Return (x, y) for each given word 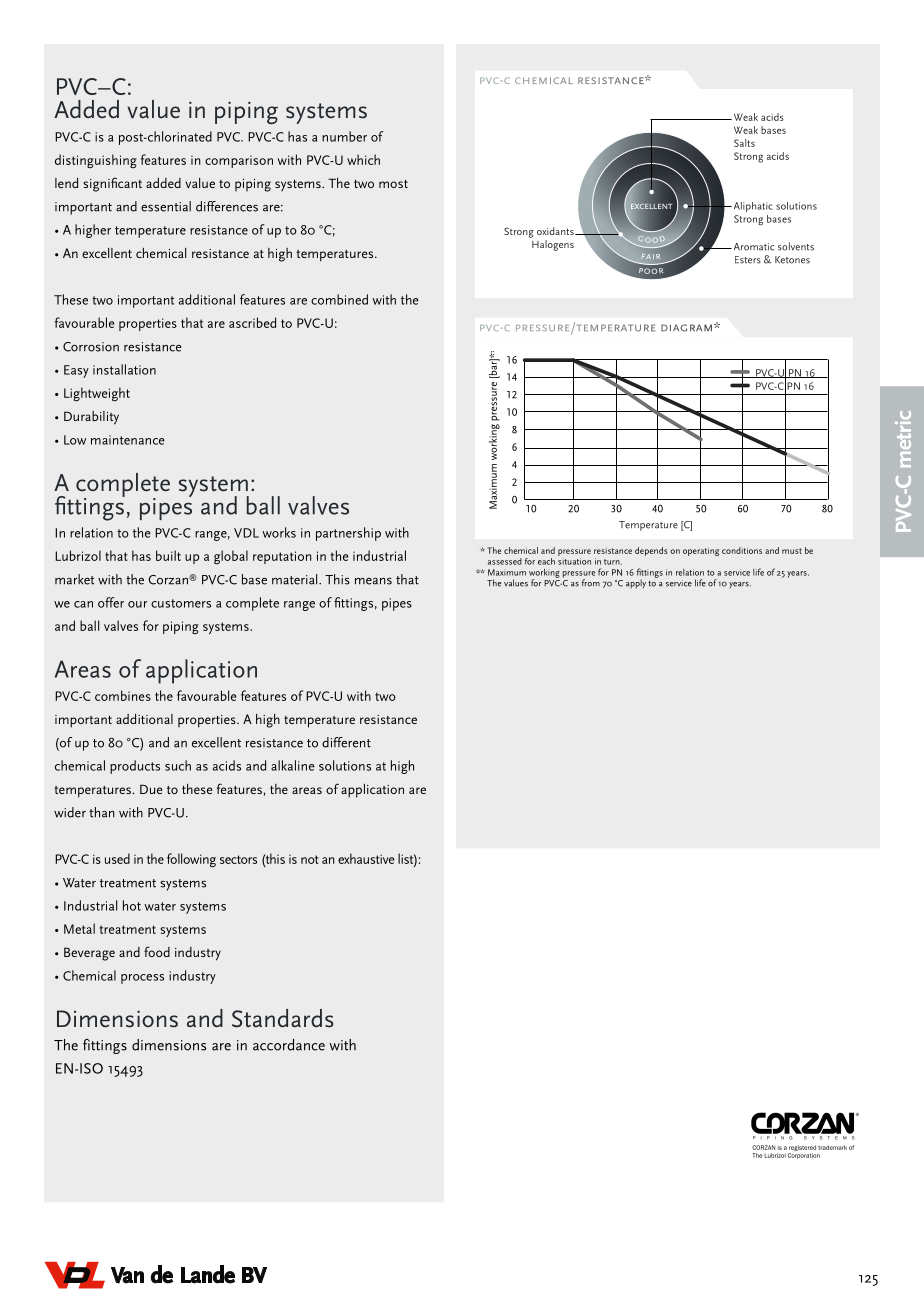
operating (701, 552)
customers (181, 603)
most (393, 184)
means (373, 581)
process (142, 979)
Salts (744, 143)
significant (112, 184)
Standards (283, 1018)
